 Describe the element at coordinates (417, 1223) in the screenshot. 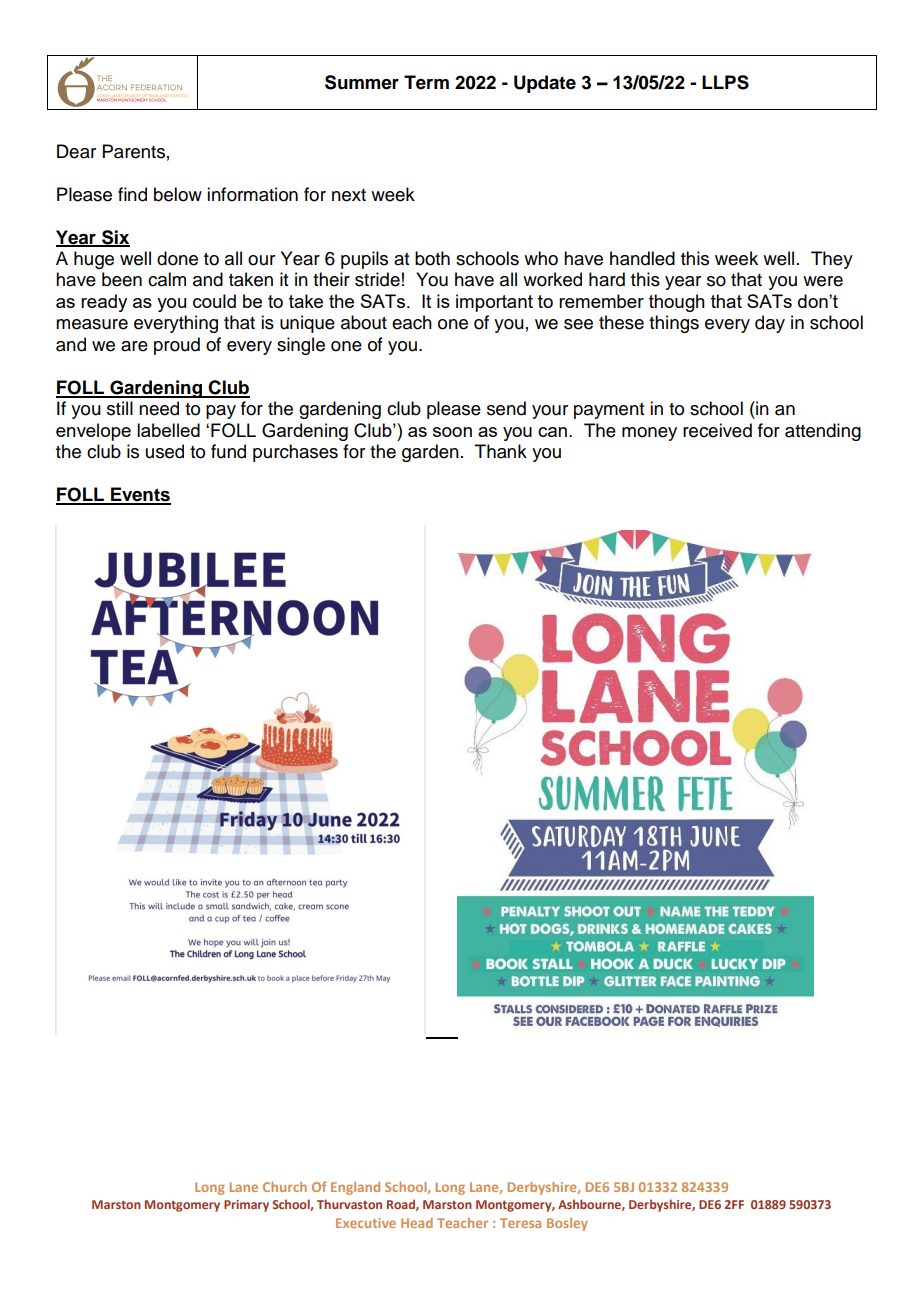

I see `Head` at that location.
